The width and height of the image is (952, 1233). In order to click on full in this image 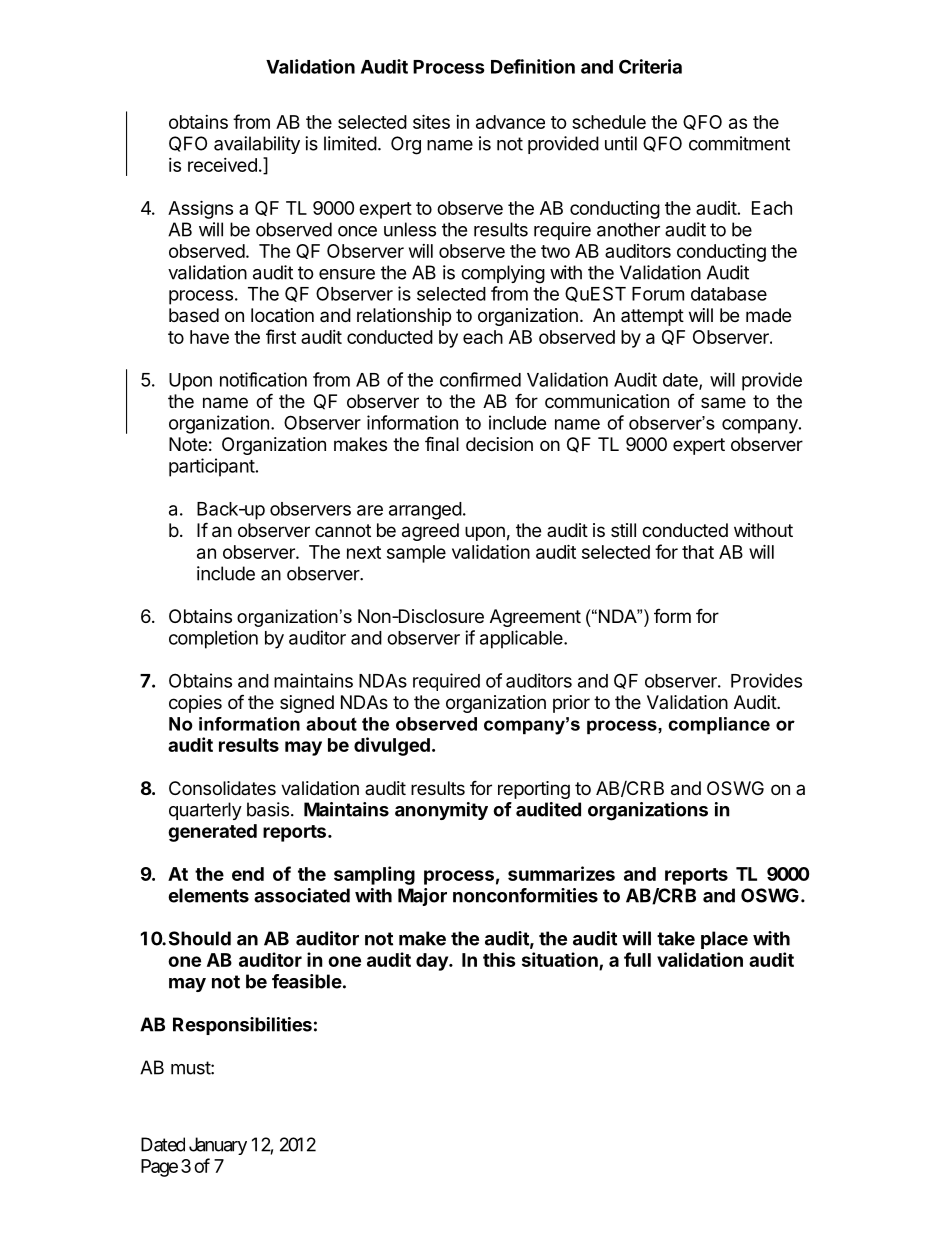, I will do `click(637, 959)`.
